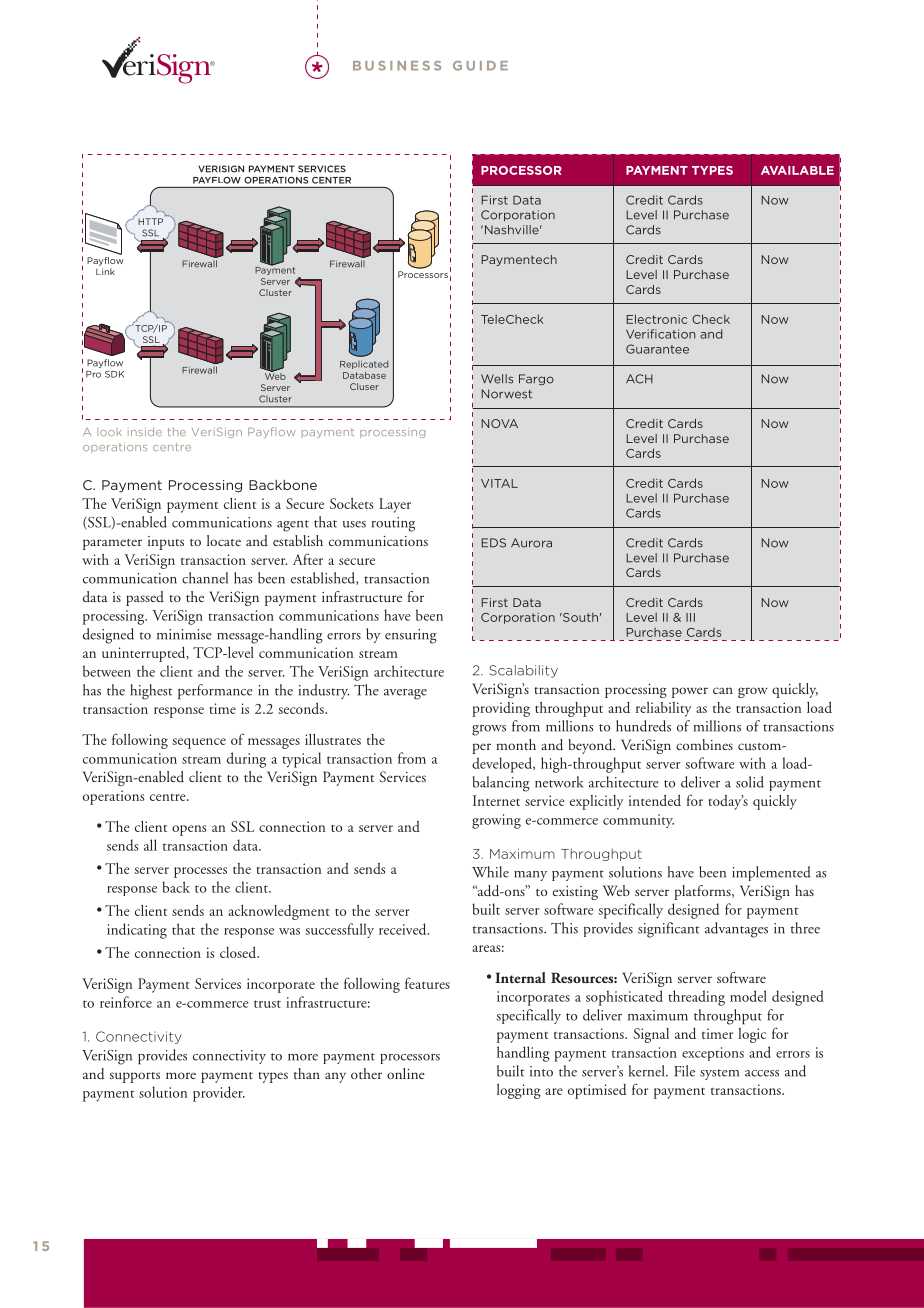 This page has height=1308, width=924. Describe the element at coordinates (713, 1054) in the page. I see `exceptions` at that location.
